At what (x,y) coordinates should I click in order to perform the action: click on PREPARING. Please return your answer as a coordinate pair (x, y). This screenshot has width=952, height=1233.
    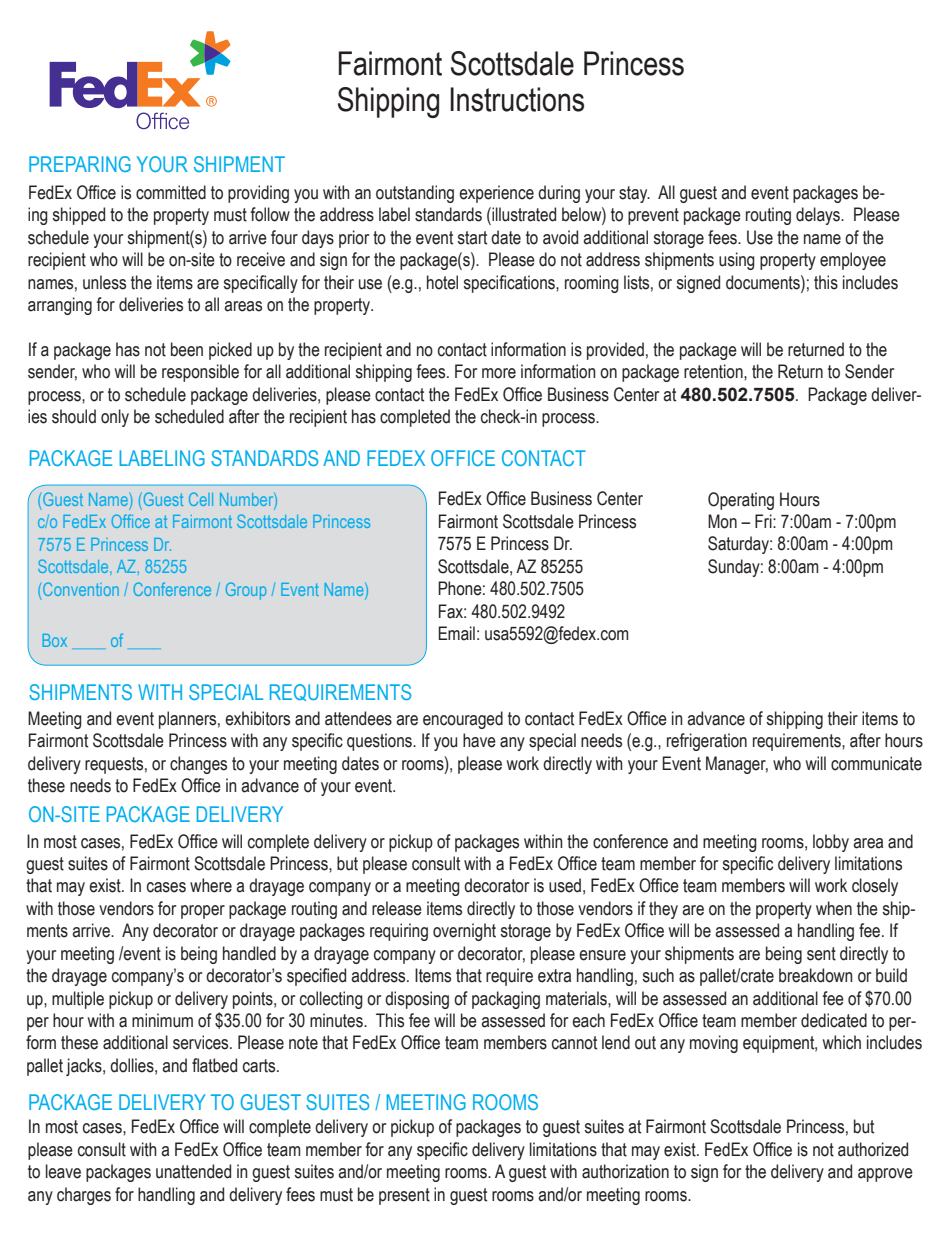
    Looking at the image, I should click on (80, 164).
